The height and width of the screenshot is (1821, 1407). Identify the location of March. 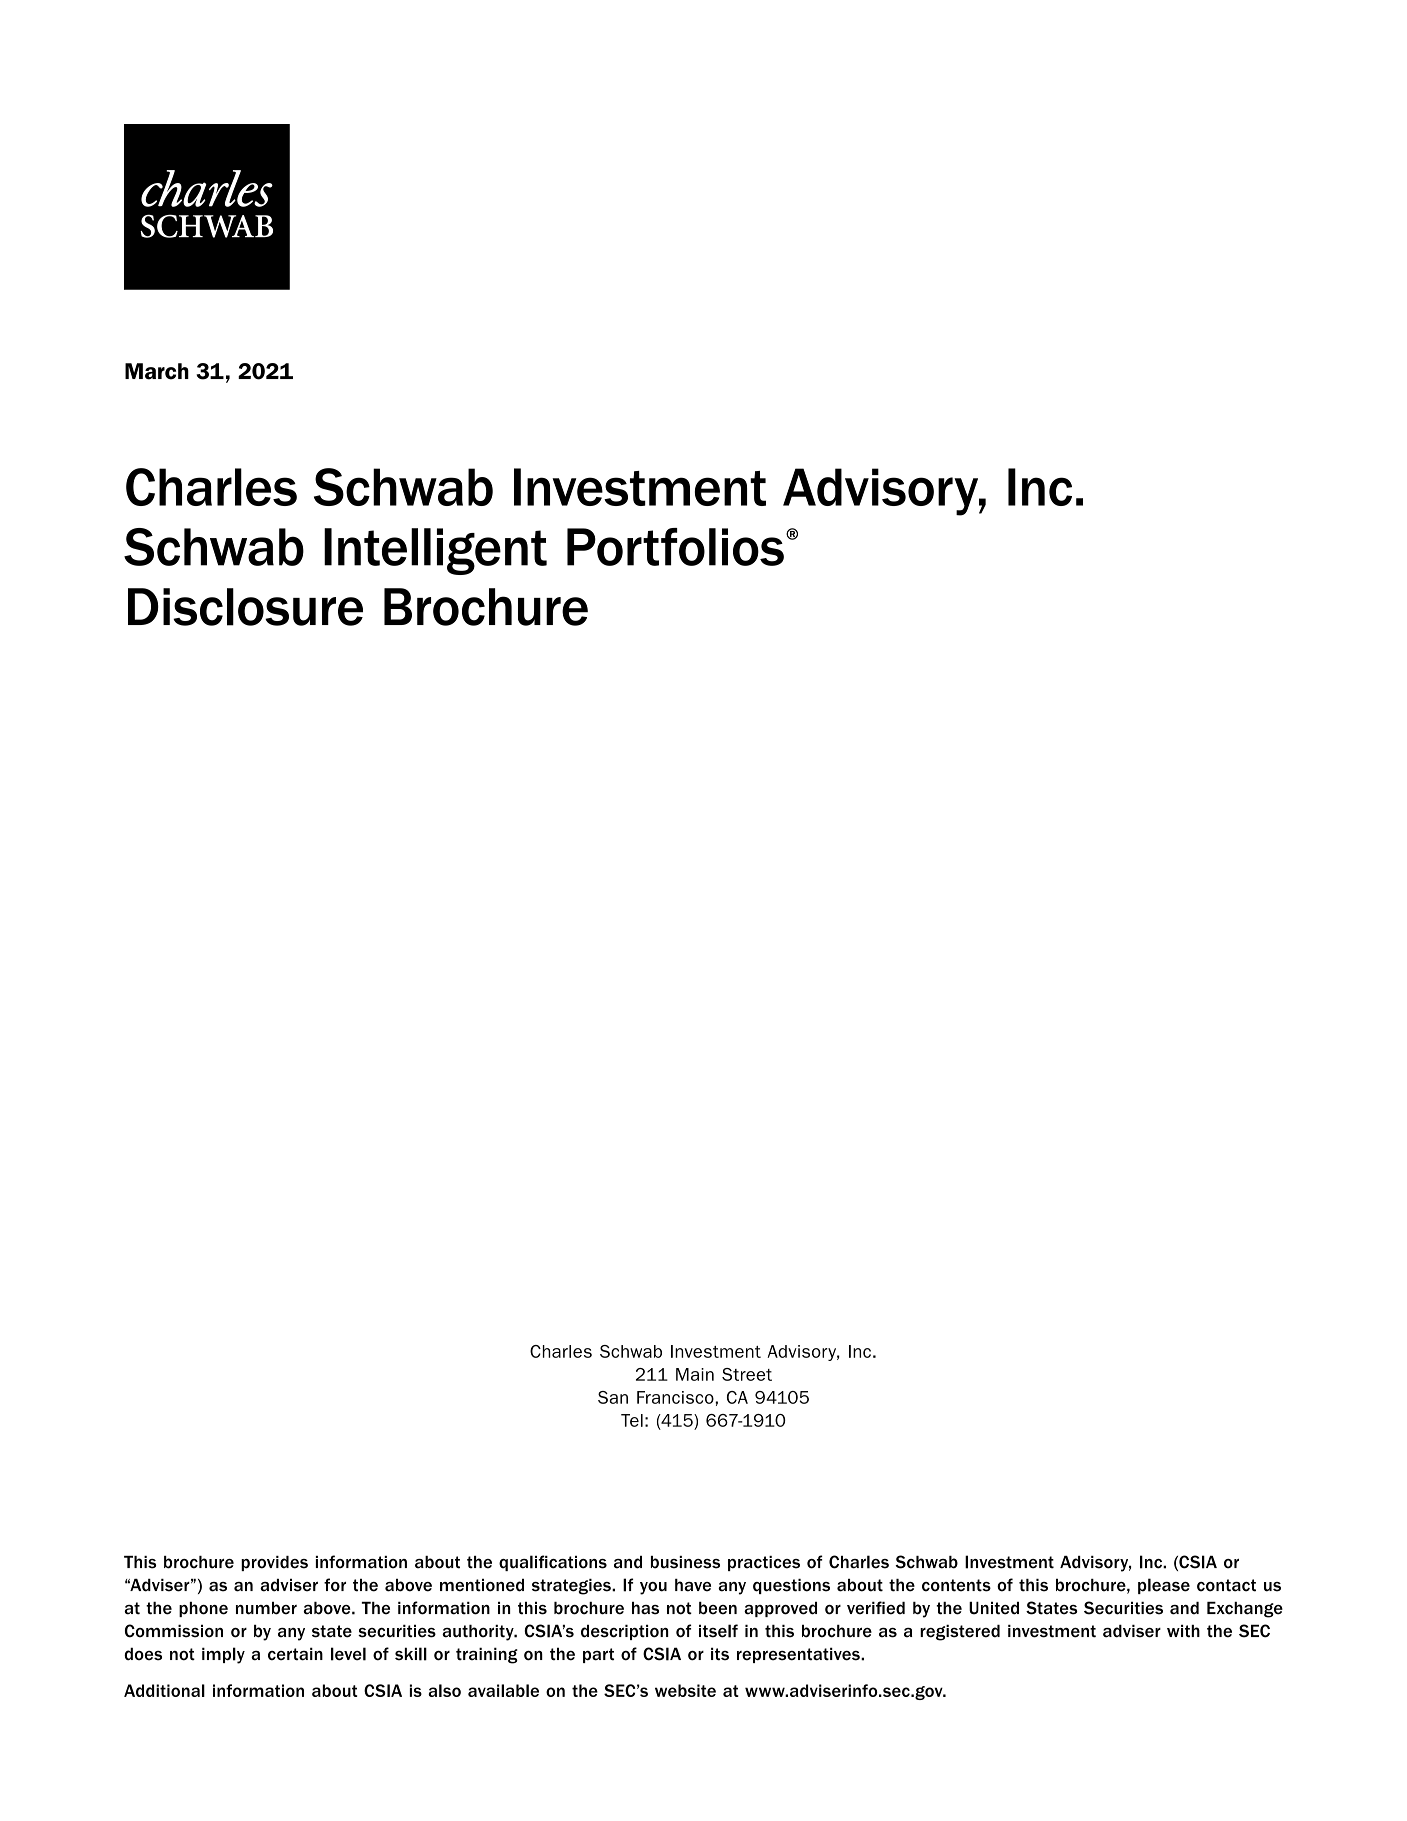
(157, 371).
